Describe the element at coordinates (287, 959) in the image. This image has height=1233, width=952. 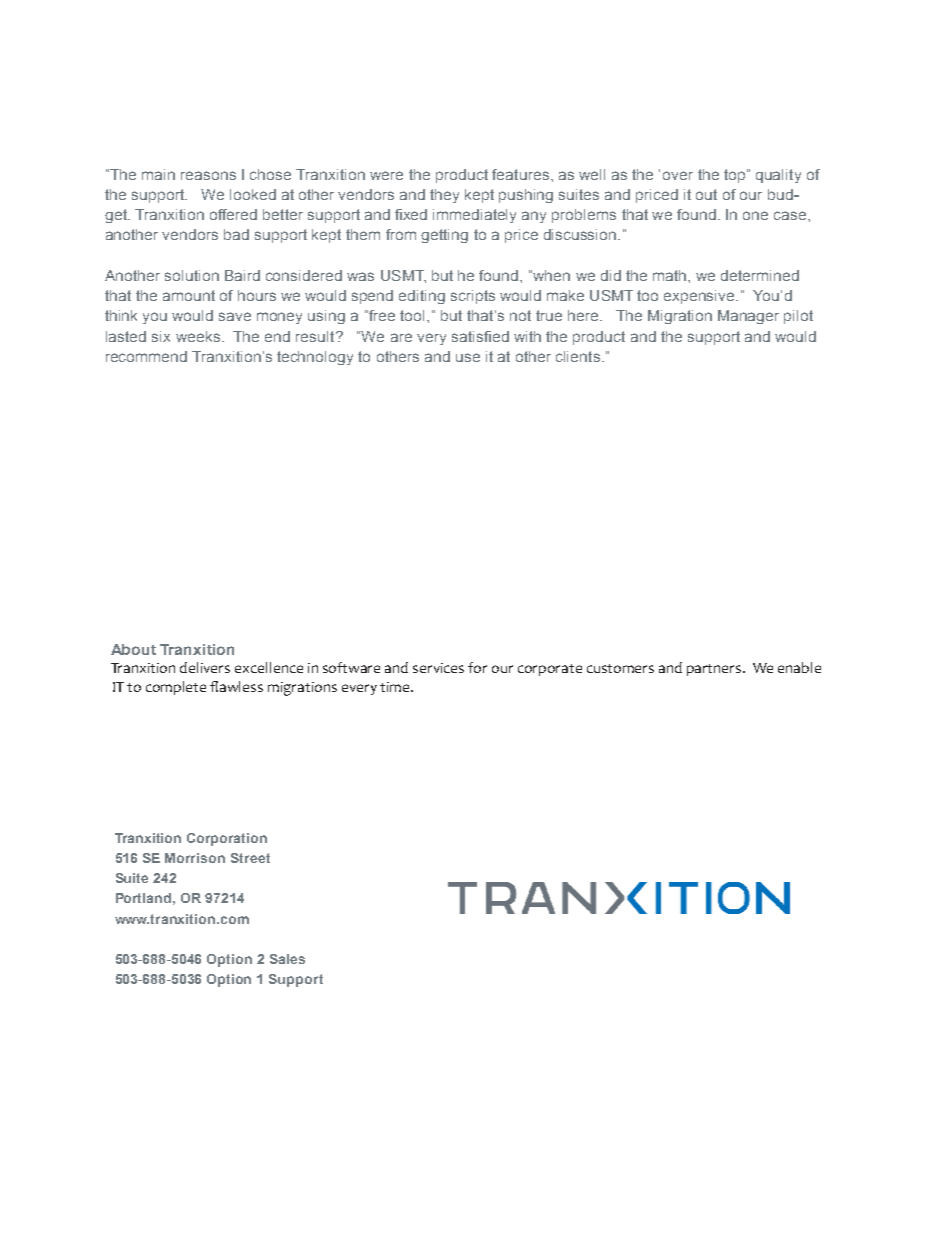
I see `Sales` at that location.
